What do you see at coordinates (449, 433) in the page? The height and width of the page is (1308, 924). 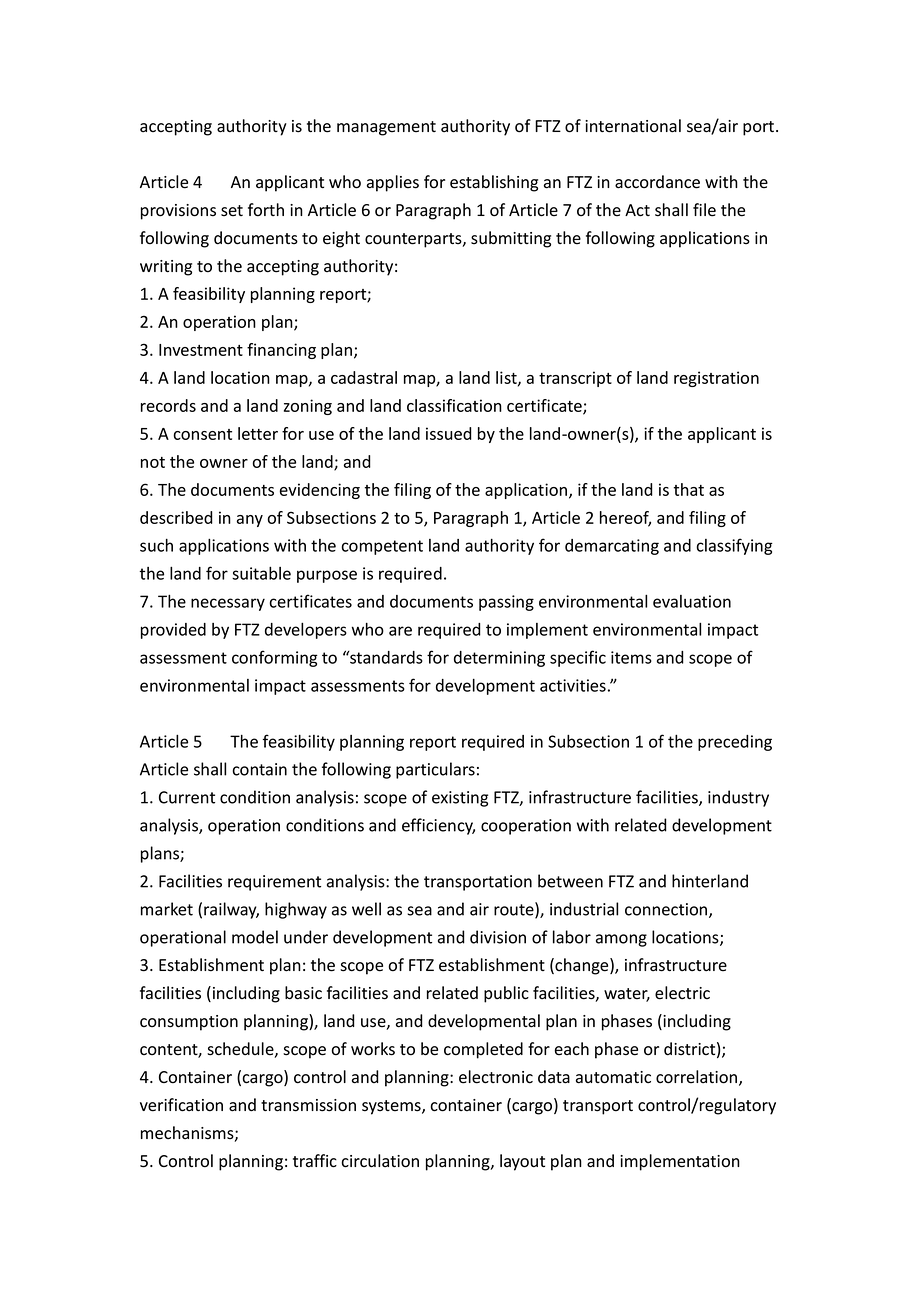 I see `issued` at bounding box center [449, 433].
